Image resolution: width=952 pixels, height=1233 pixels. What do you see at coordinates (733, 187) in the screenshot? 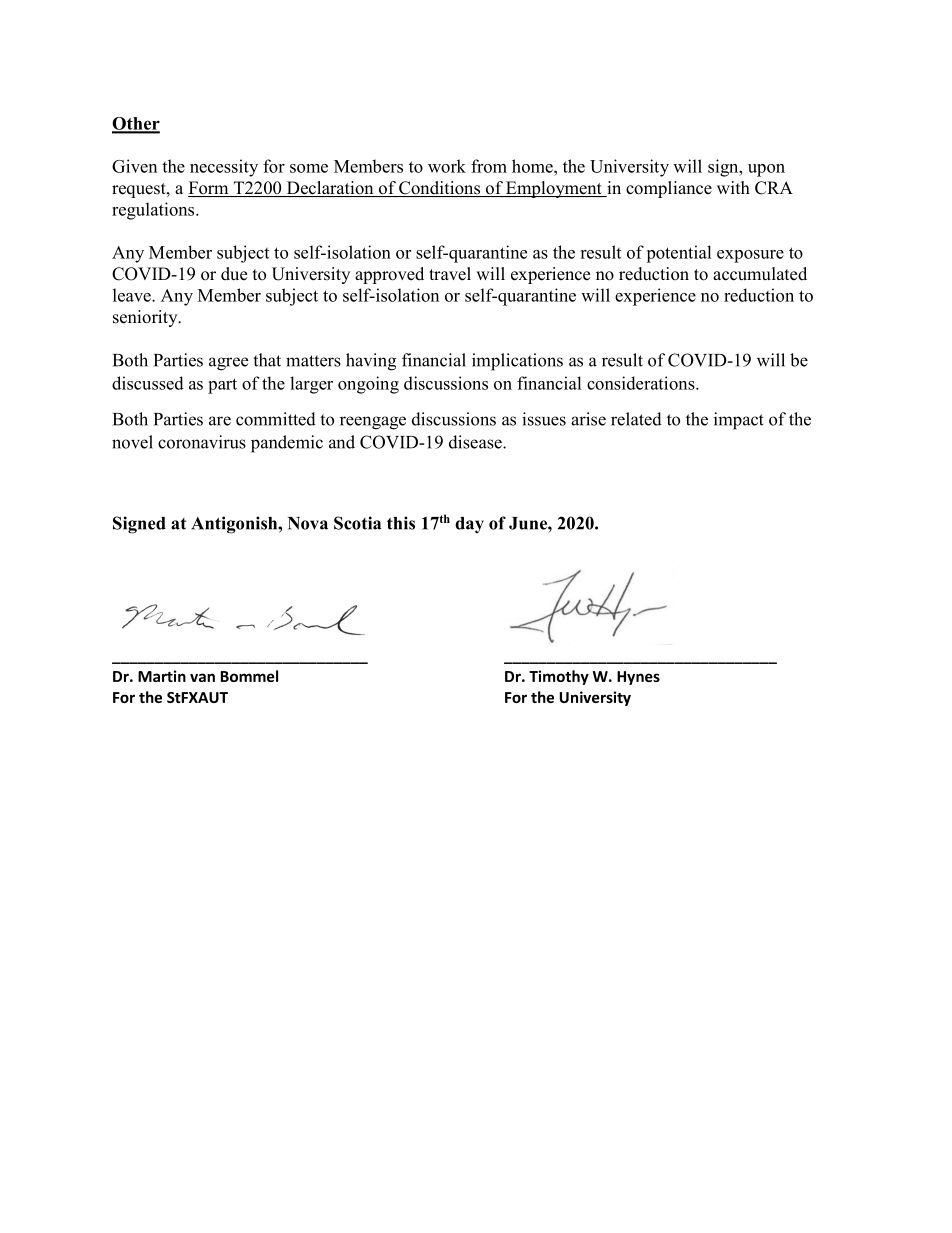
I see `with` at bounding box center [733, 187].
